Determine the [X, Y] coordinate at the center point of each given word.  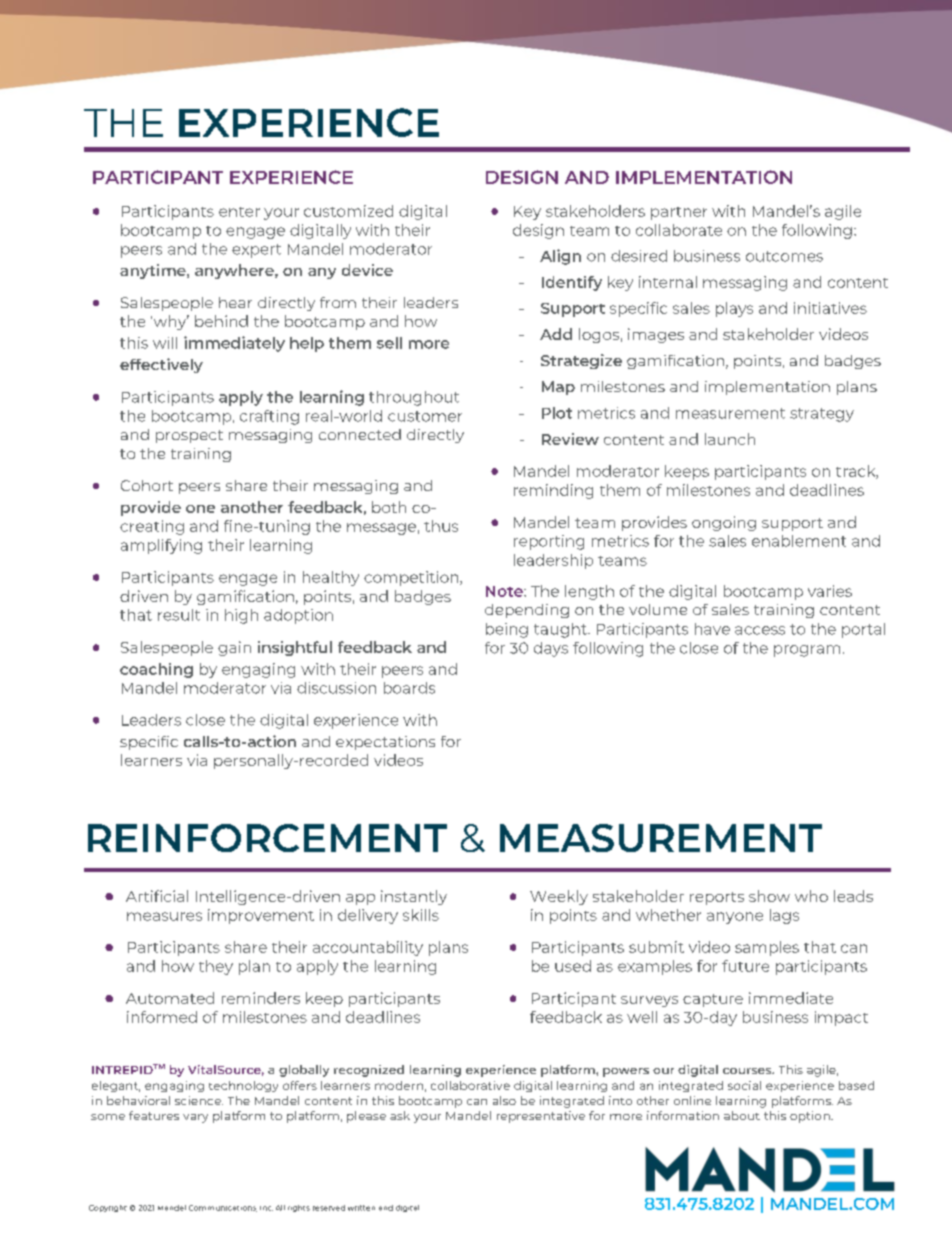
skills [421, 915]
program [807, 651]
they [216, 967]
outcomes [784, 256]
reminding [553, 491]
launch [730, 439]
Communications [223, 1208]
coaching [156, 670]
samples [767, 948]
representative [541, 1117]
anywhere [235, 271]
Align [560, 257]
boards [409, 688]
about [742, 1115]
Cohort [147, 485]
